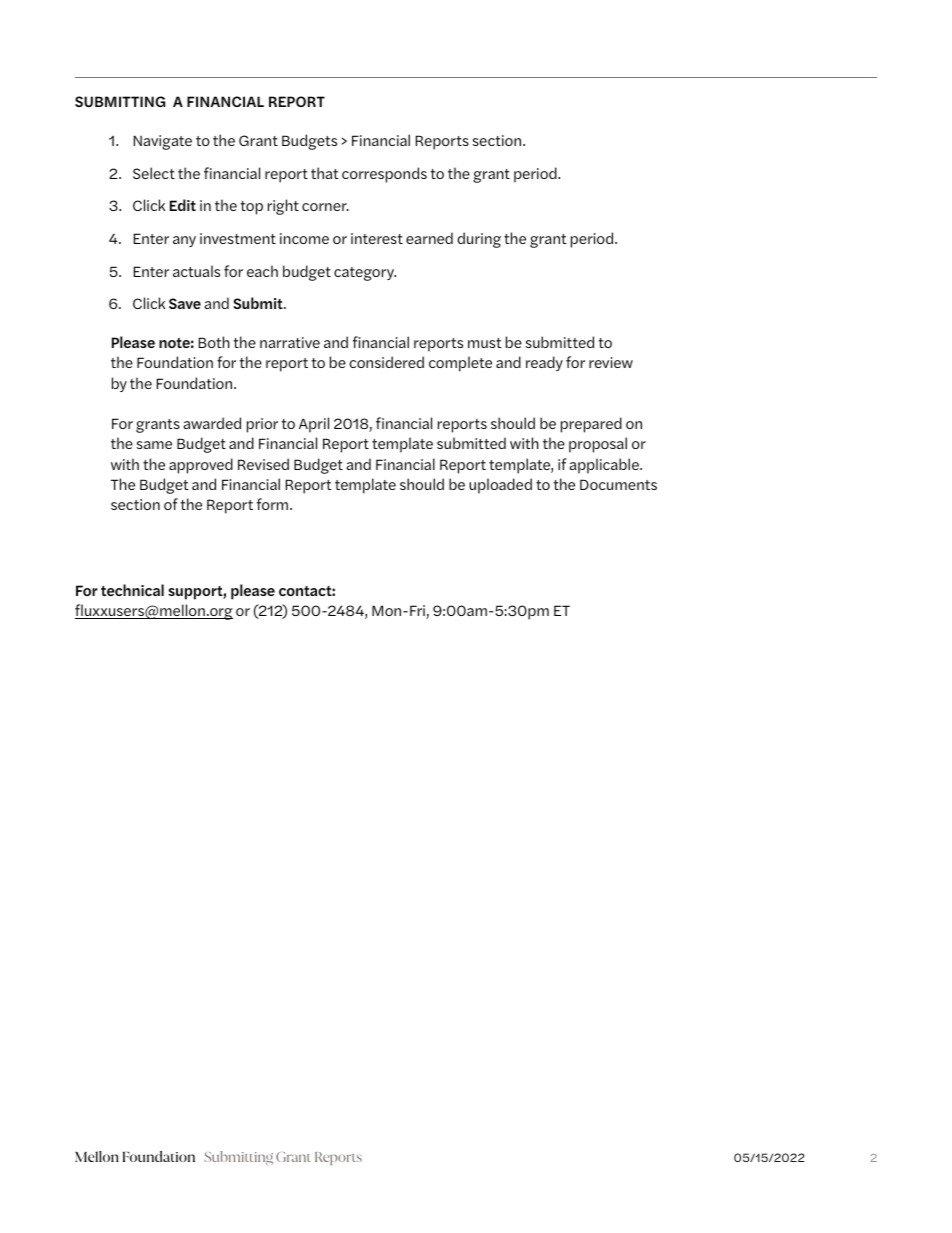 The height and width of the screenshot is (1233, 952). What do you see at coordinates (485, 343) in the screenshot?
I see `must` at bounding box center [485, 343].
